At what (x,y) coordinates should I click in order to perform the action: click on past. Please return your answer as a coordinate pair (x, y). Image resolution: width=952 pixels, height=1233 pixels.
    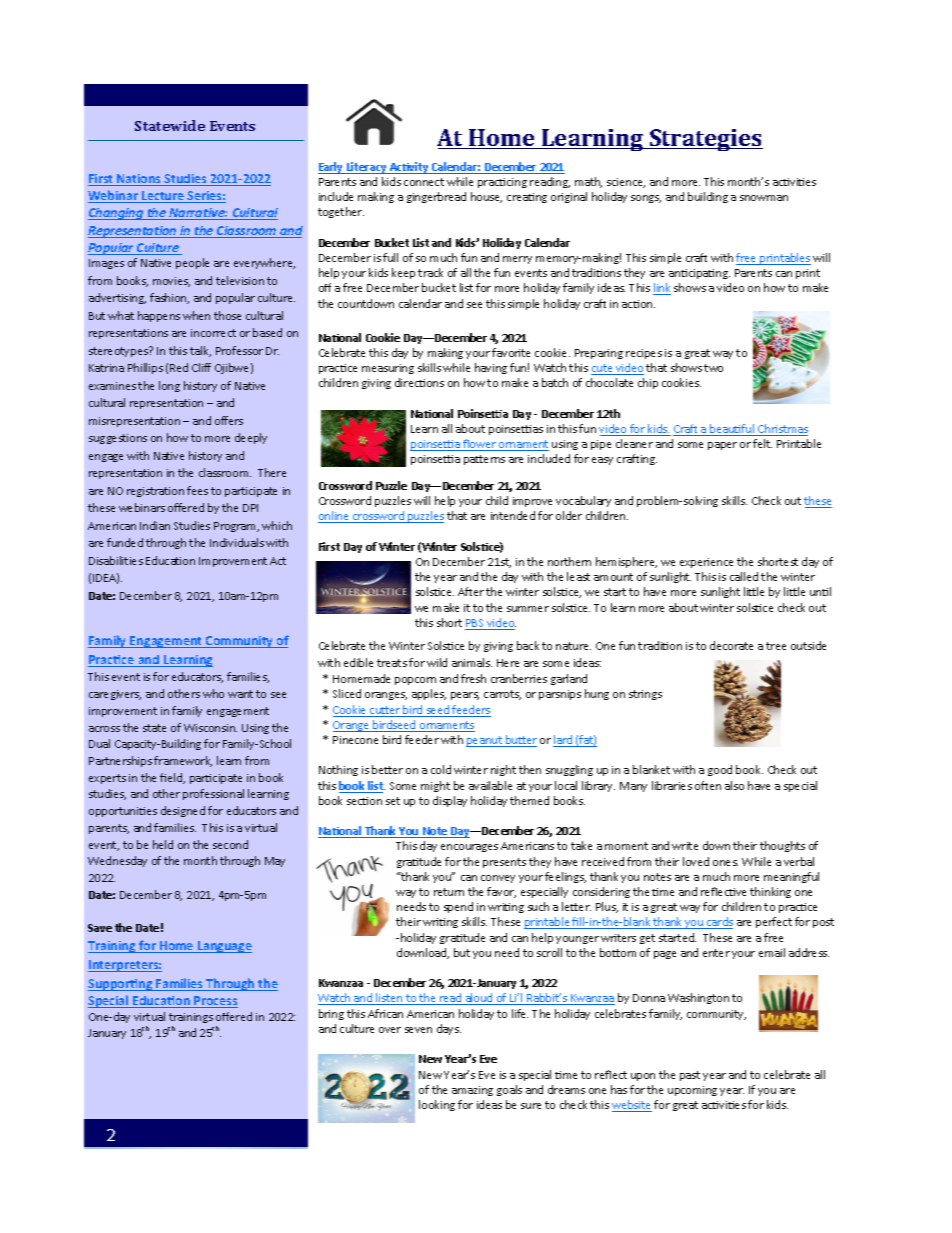
    Looking at the image, I should click on (690, 1076).
